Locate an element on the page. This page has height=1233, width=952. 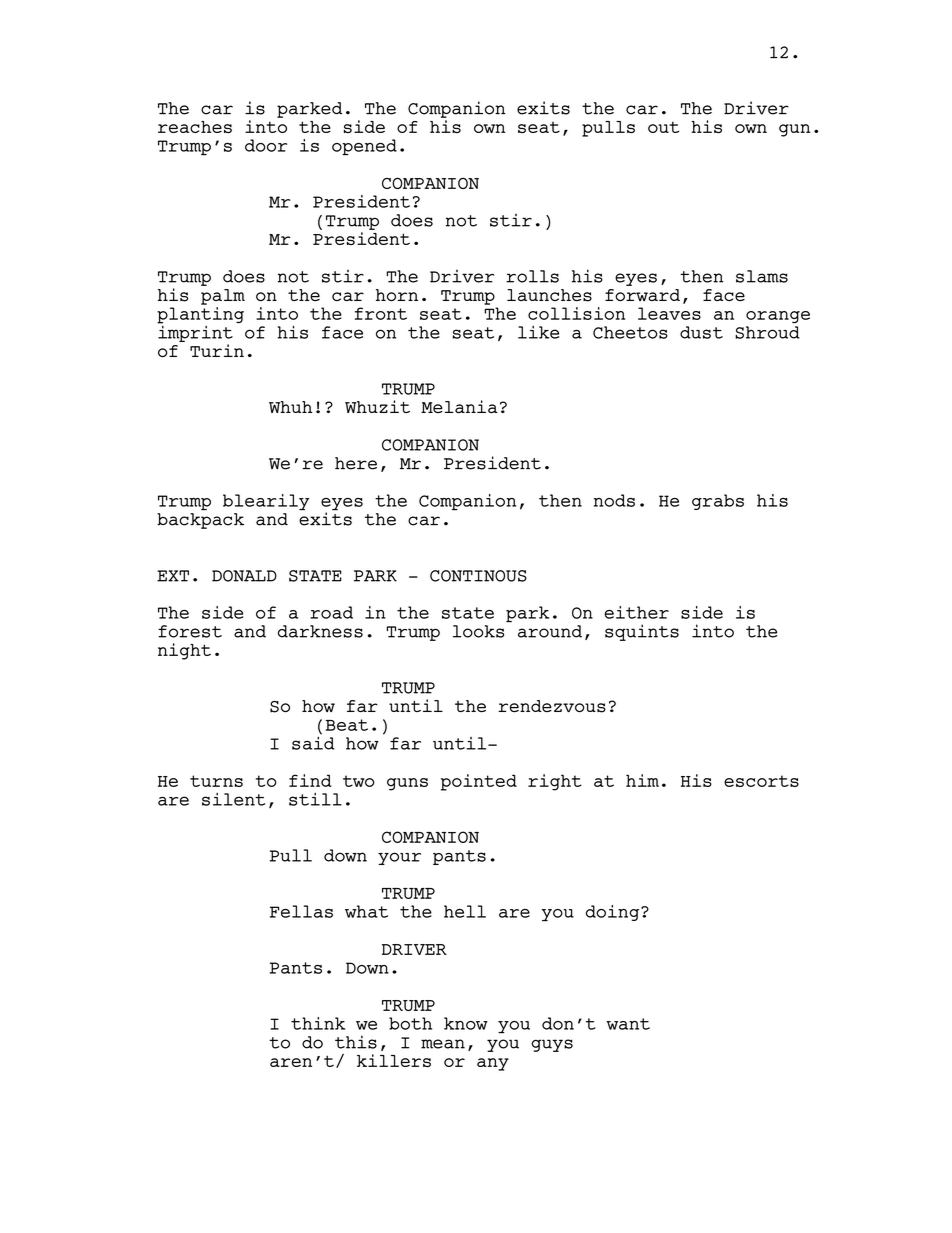
out is located at coordinates (663, 127).
